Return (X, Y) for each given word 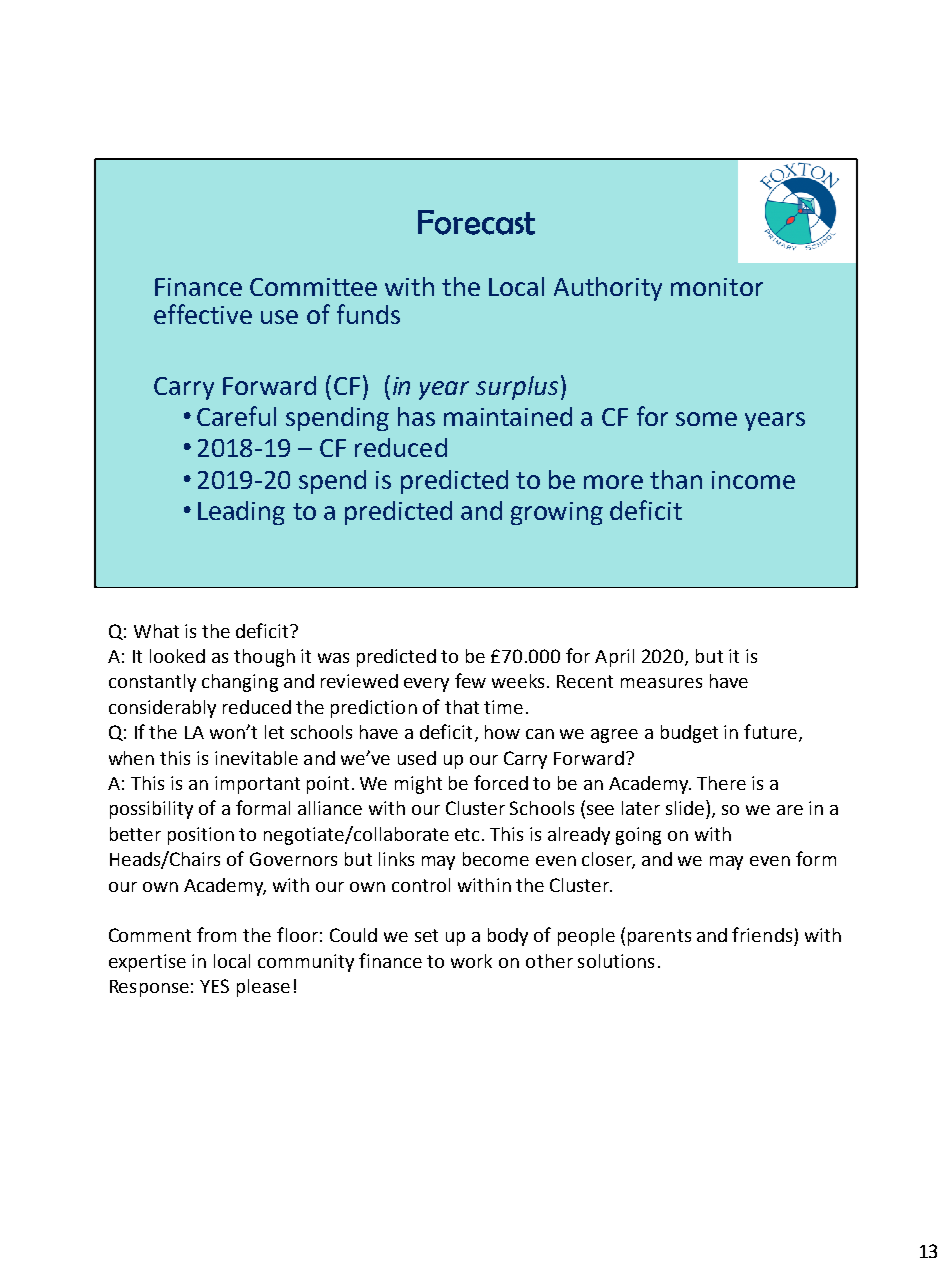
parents (659, 937)
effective (203, 314)
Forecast (476, 222)
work (471, 961)
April (614, 658)
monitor (717, 287)
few (470, 680)
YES (214, 986)
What (156, 631)
